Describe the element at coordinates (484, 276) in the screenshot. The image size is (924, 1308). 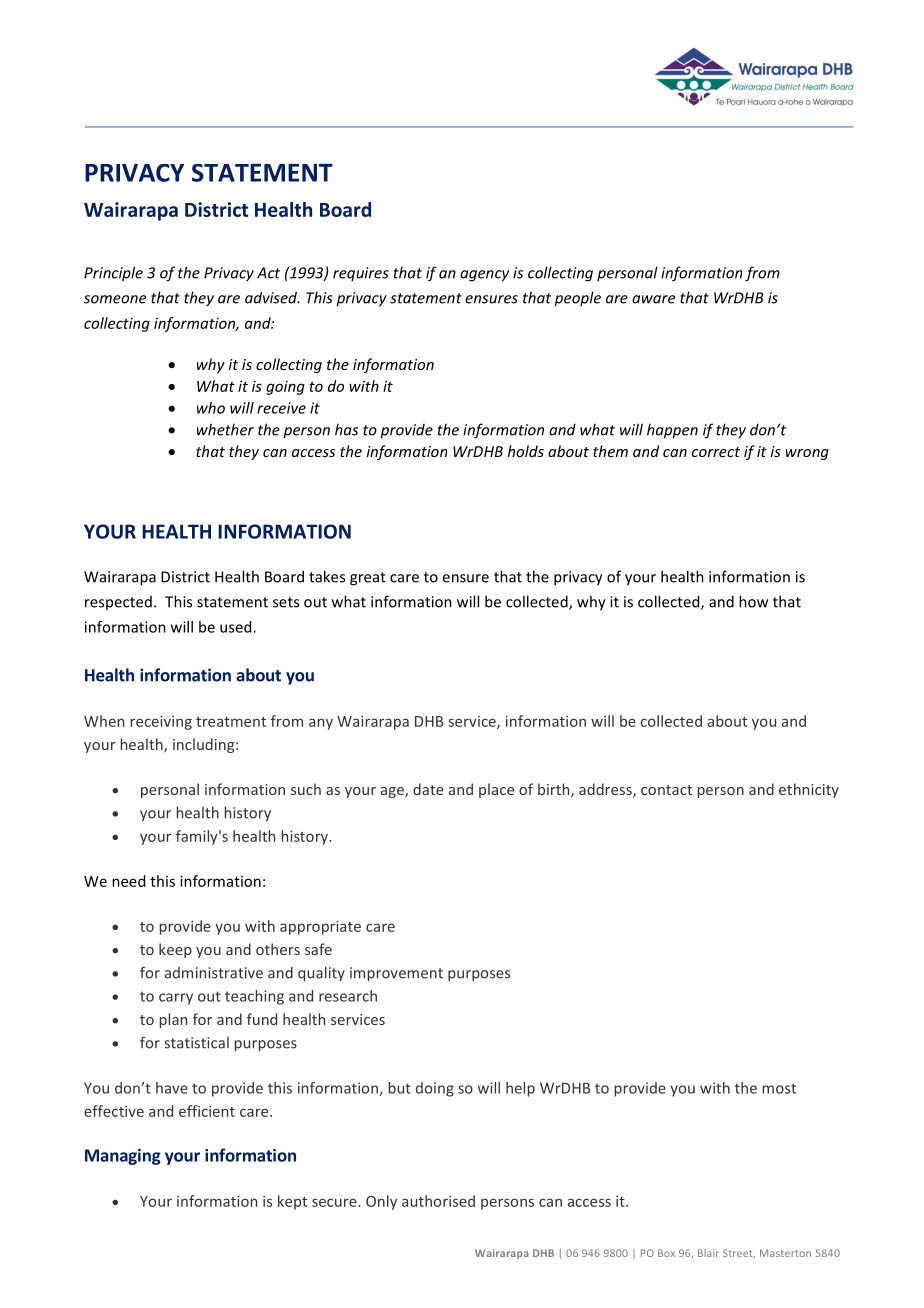
I see `agency` at that location.
